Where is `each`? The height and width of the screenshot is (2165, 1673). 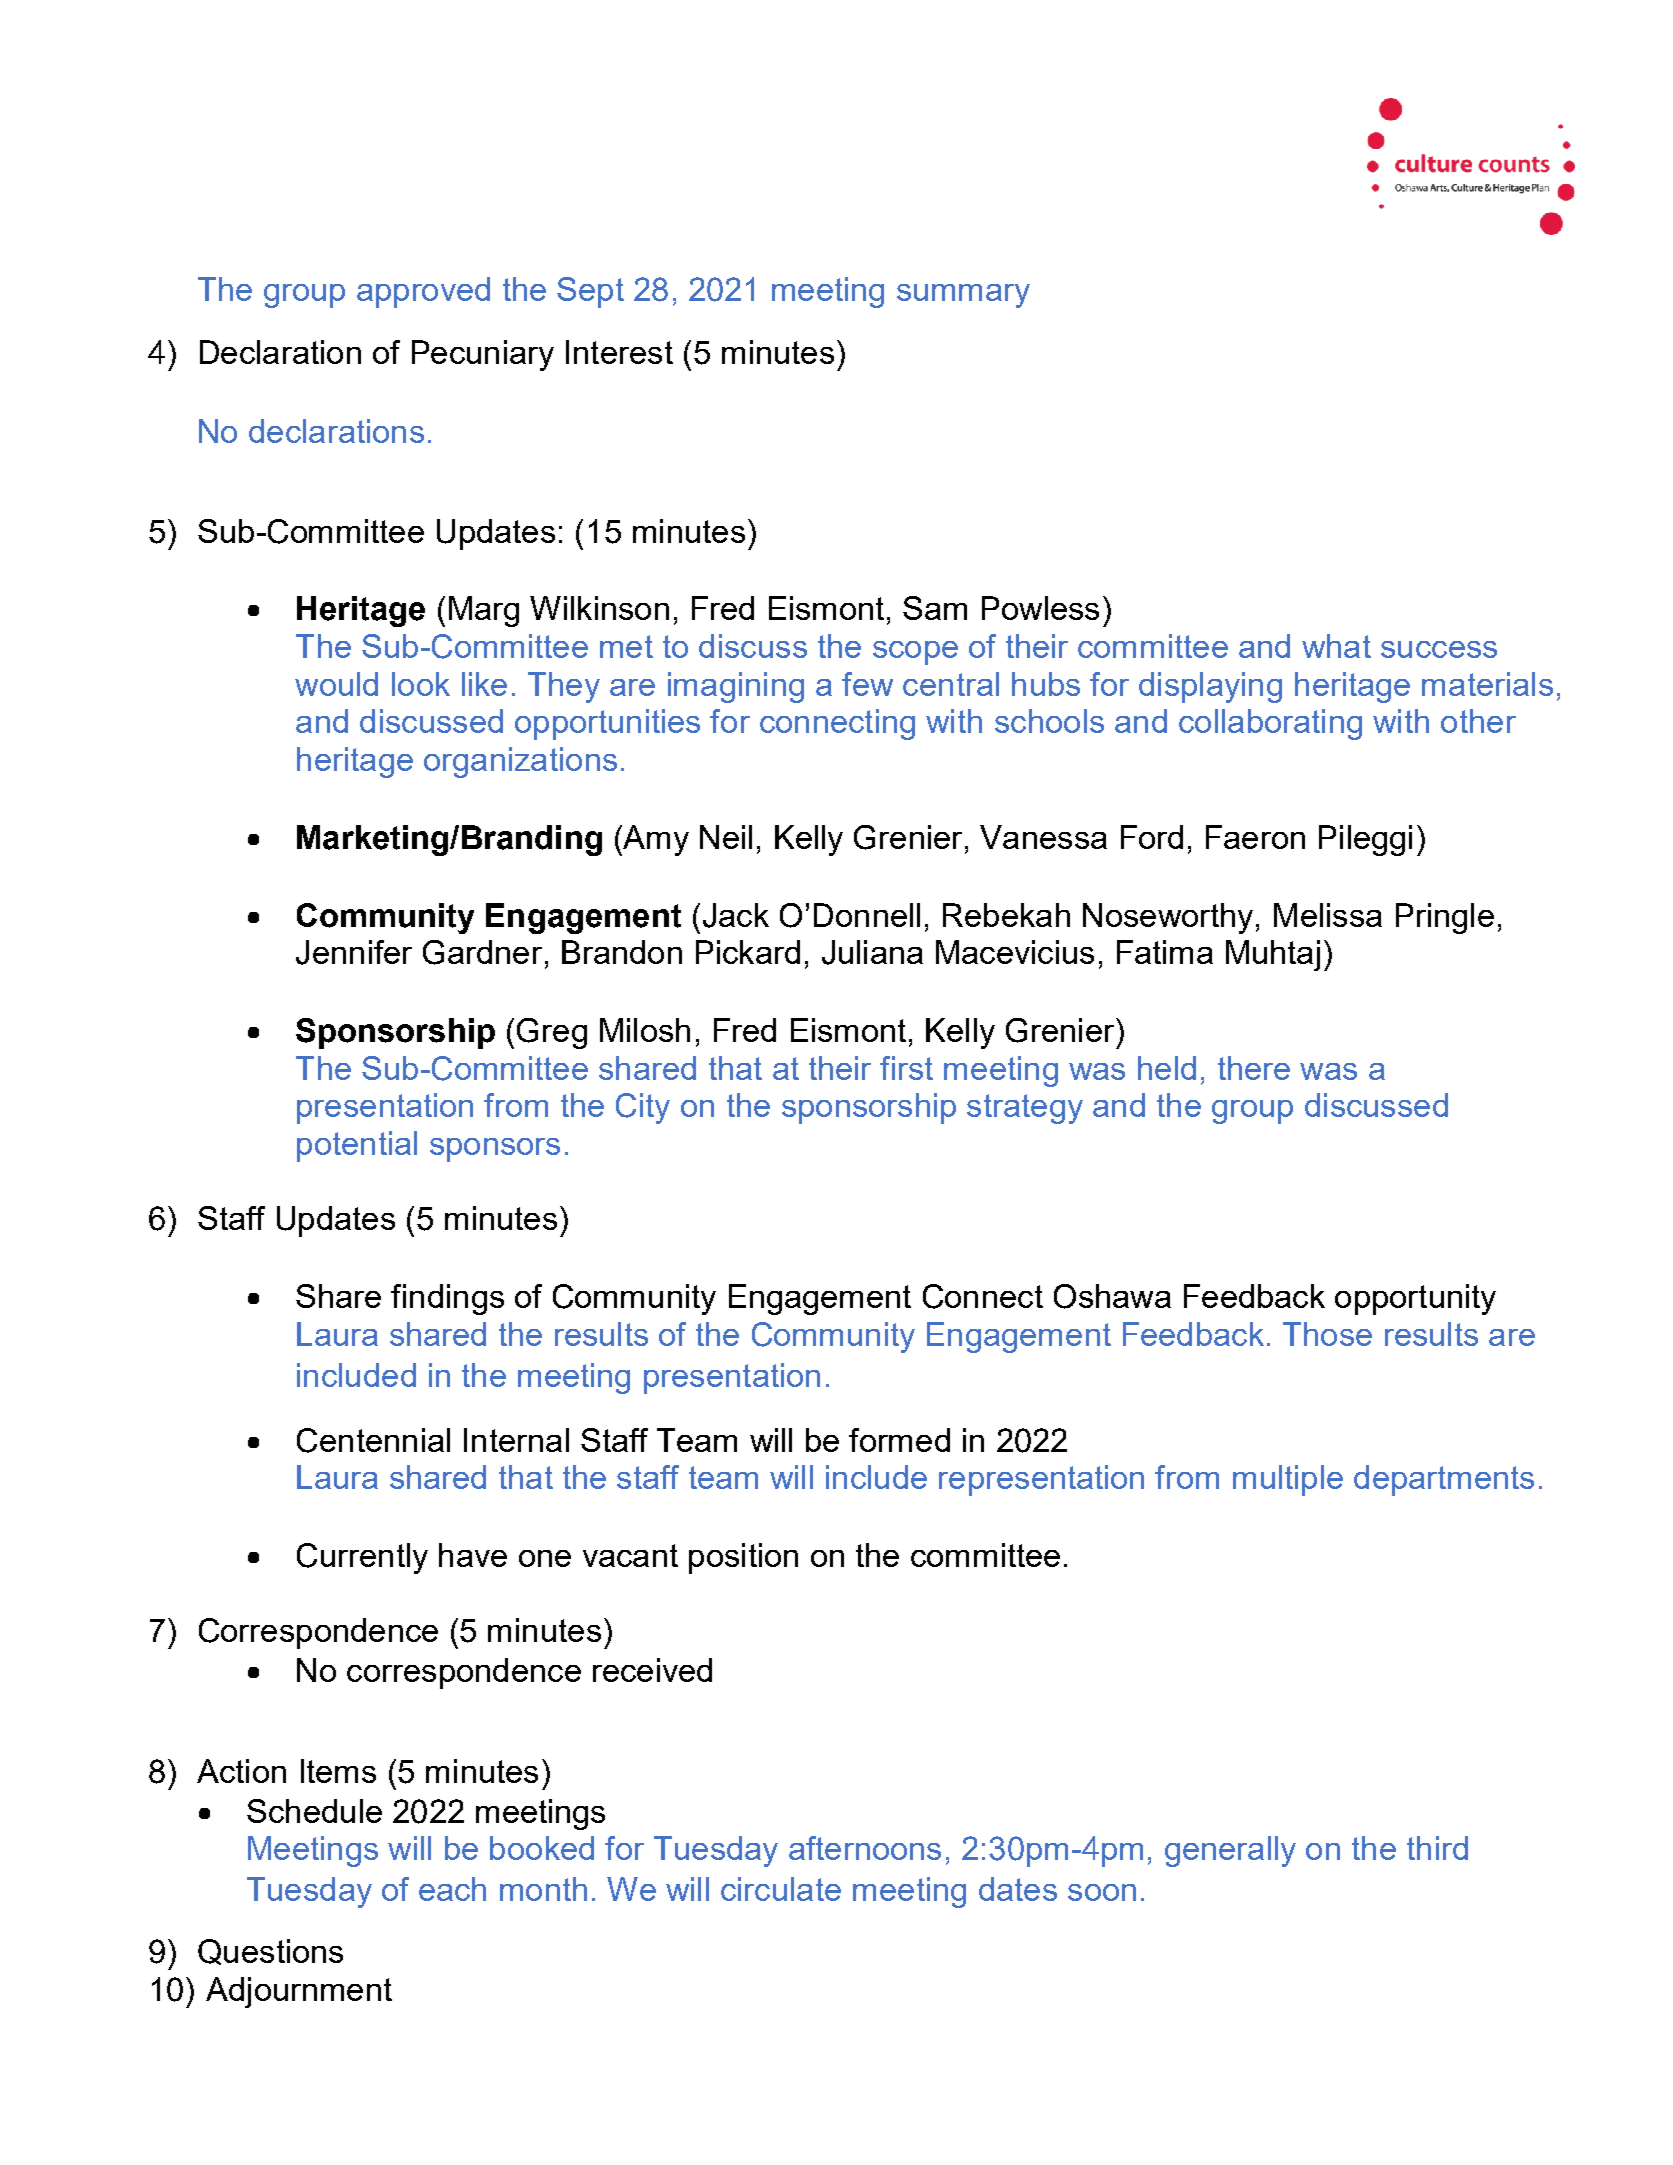
each is located at coordinates (452, 1889).
